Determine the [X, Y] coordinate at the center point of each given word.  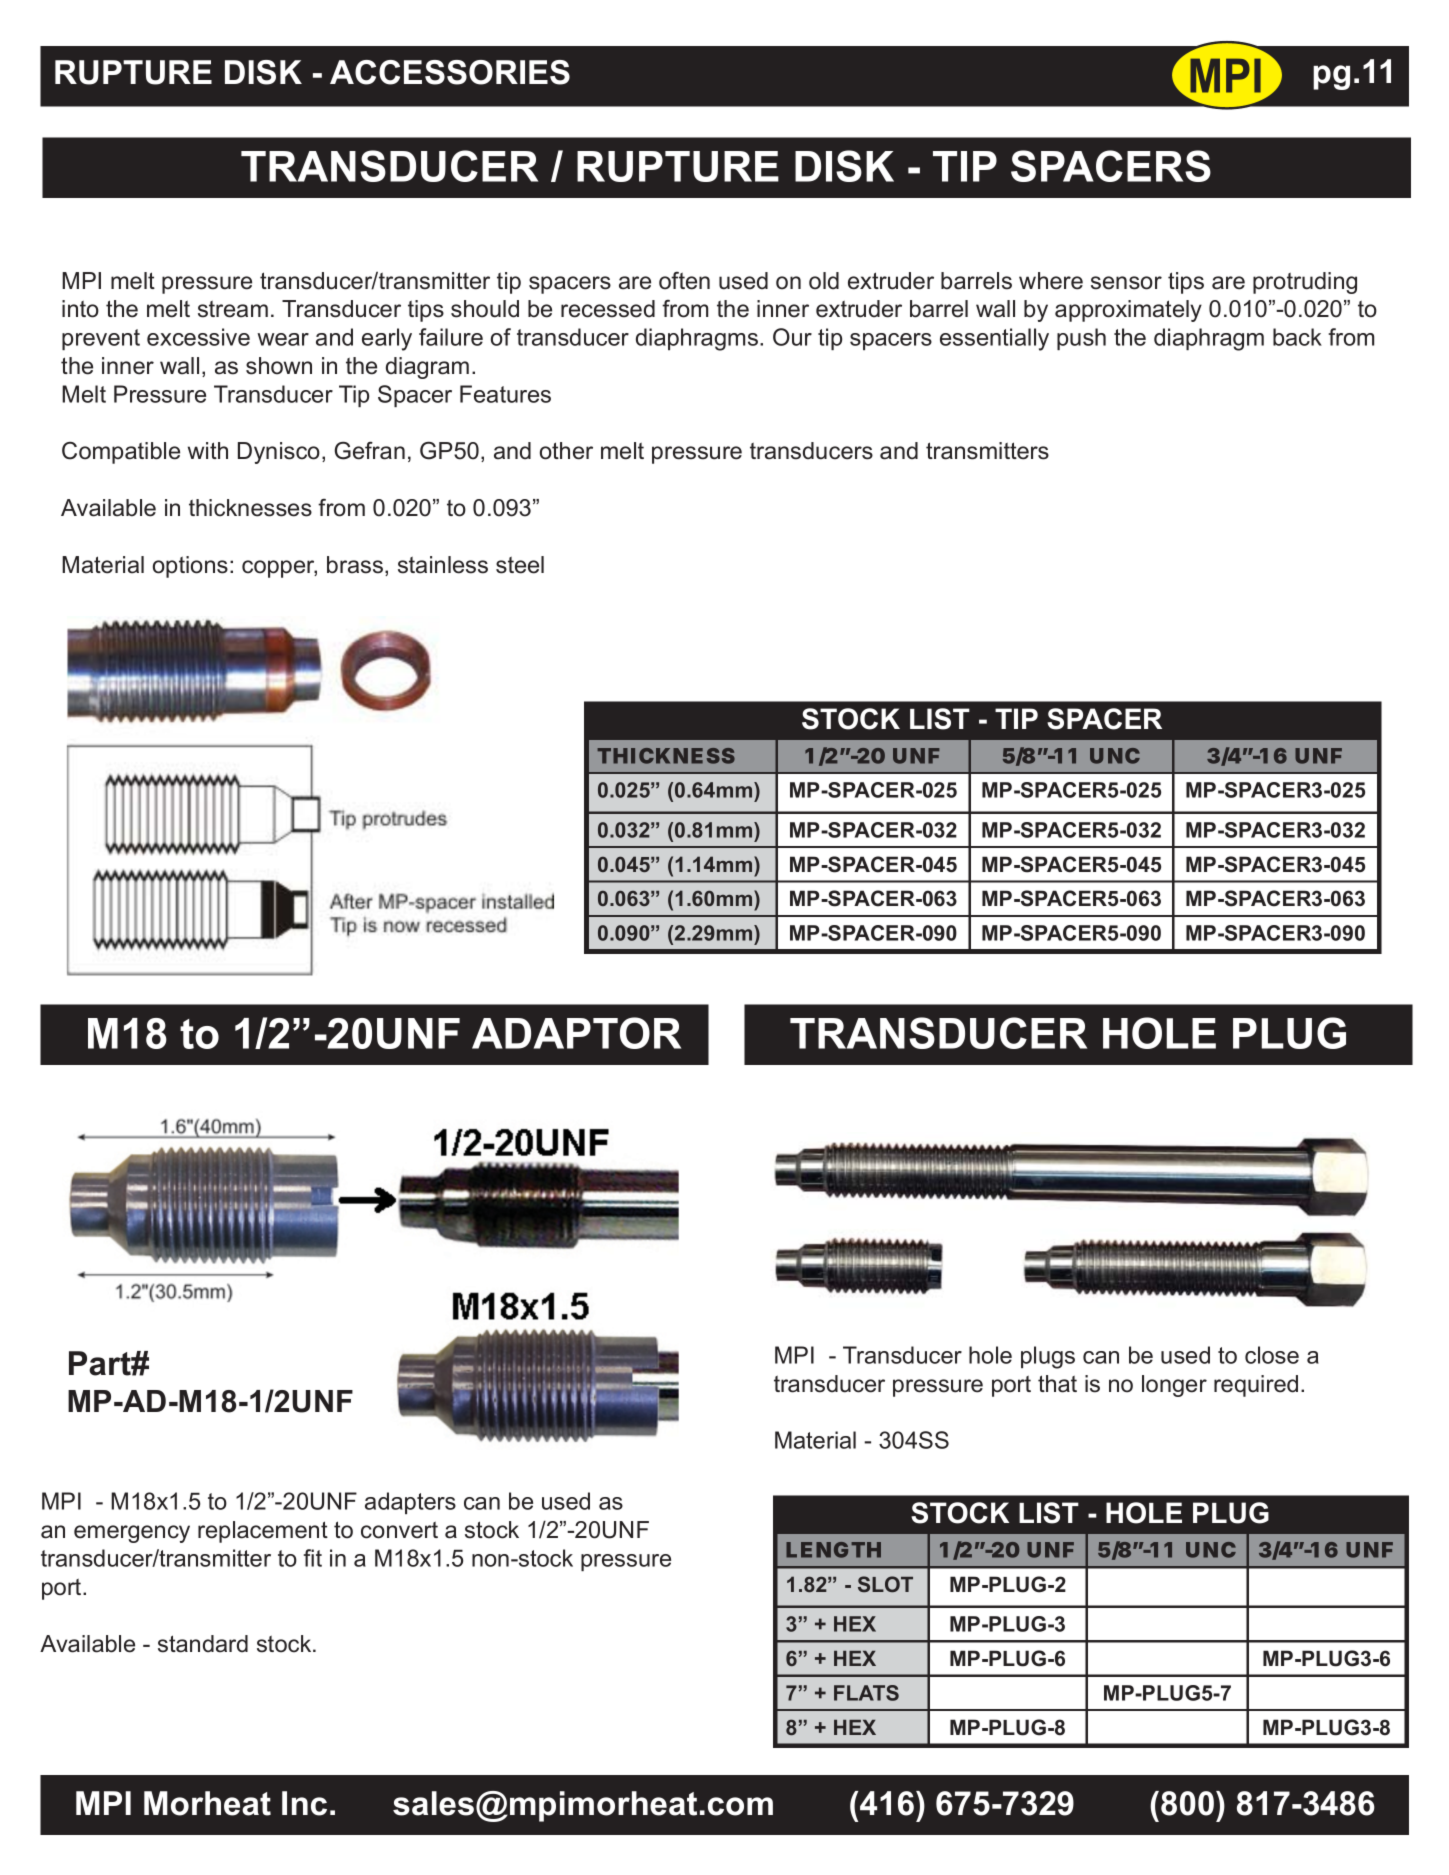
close [1272, 1355]
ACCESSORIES [450, 72]
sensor [1126, 283]
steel [520, 565]
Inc [304, 1803]
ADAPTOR [576, 1033]
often [684, 281]
